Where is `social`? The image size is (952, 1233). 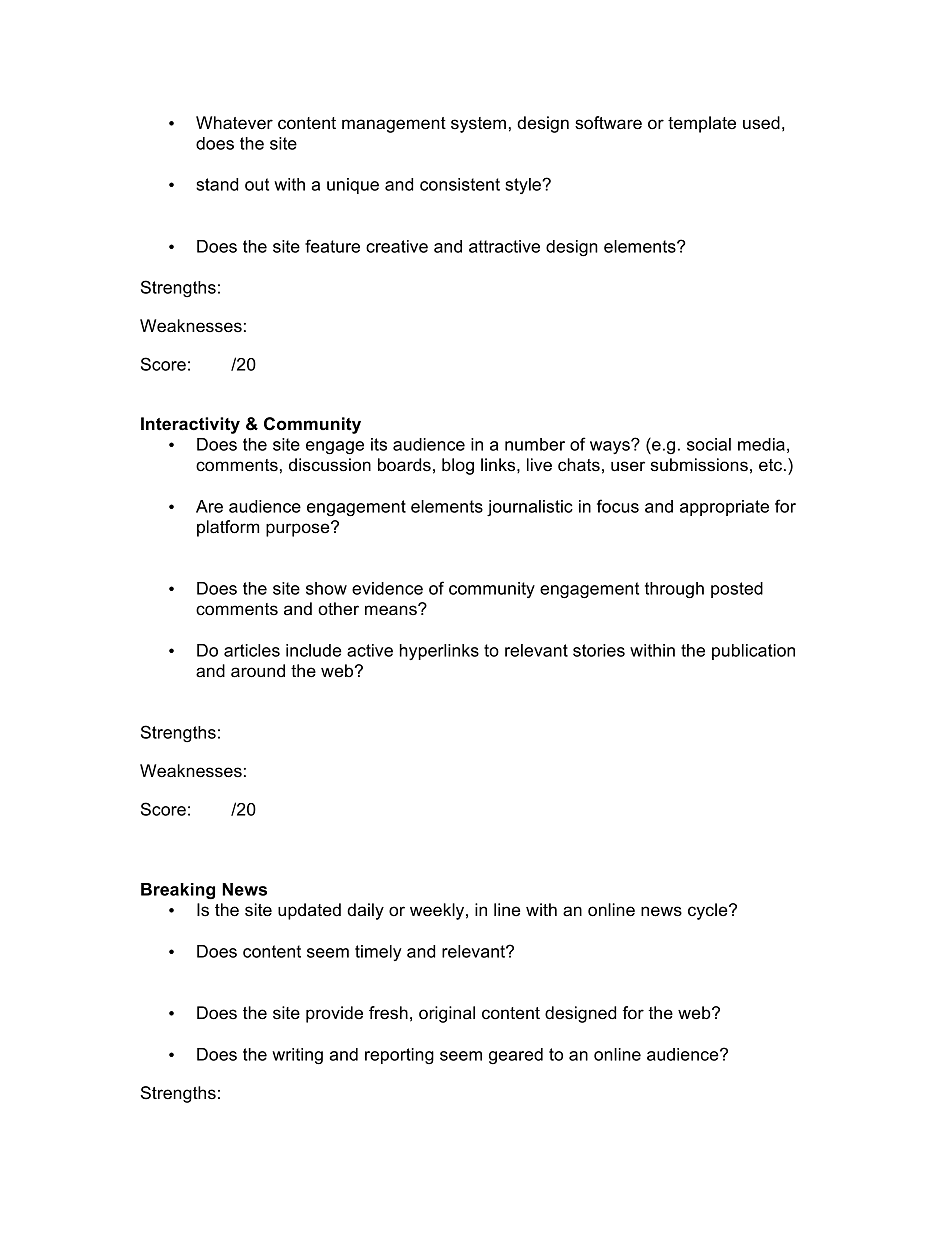 social is located at coordinates (709, 444).
